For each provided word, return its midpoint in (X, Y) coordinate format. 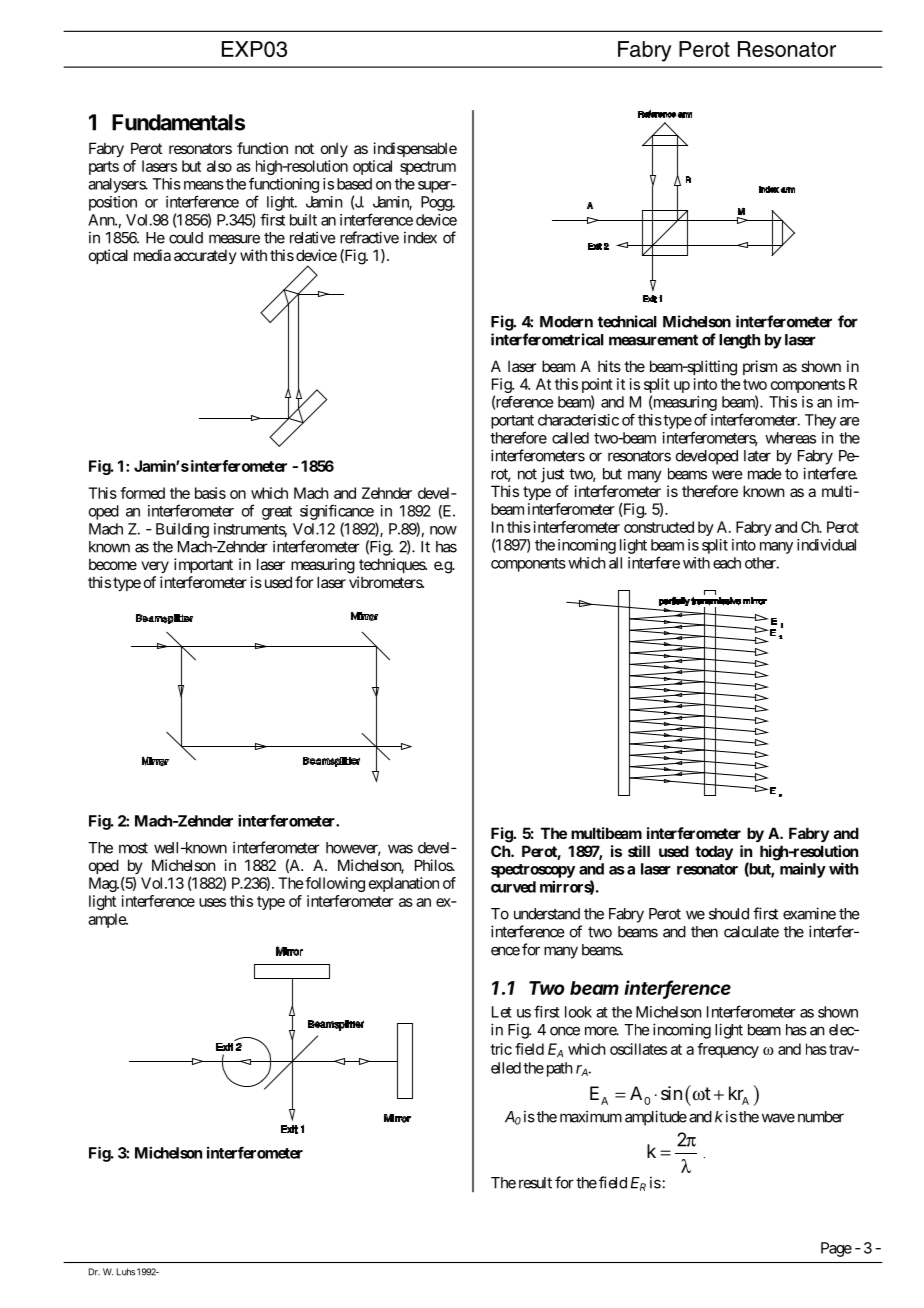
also (219, 166)
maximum (591, 1116)
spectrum (428, 168)
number (821, 1117)
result (535, 1183)
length (739, 341)
